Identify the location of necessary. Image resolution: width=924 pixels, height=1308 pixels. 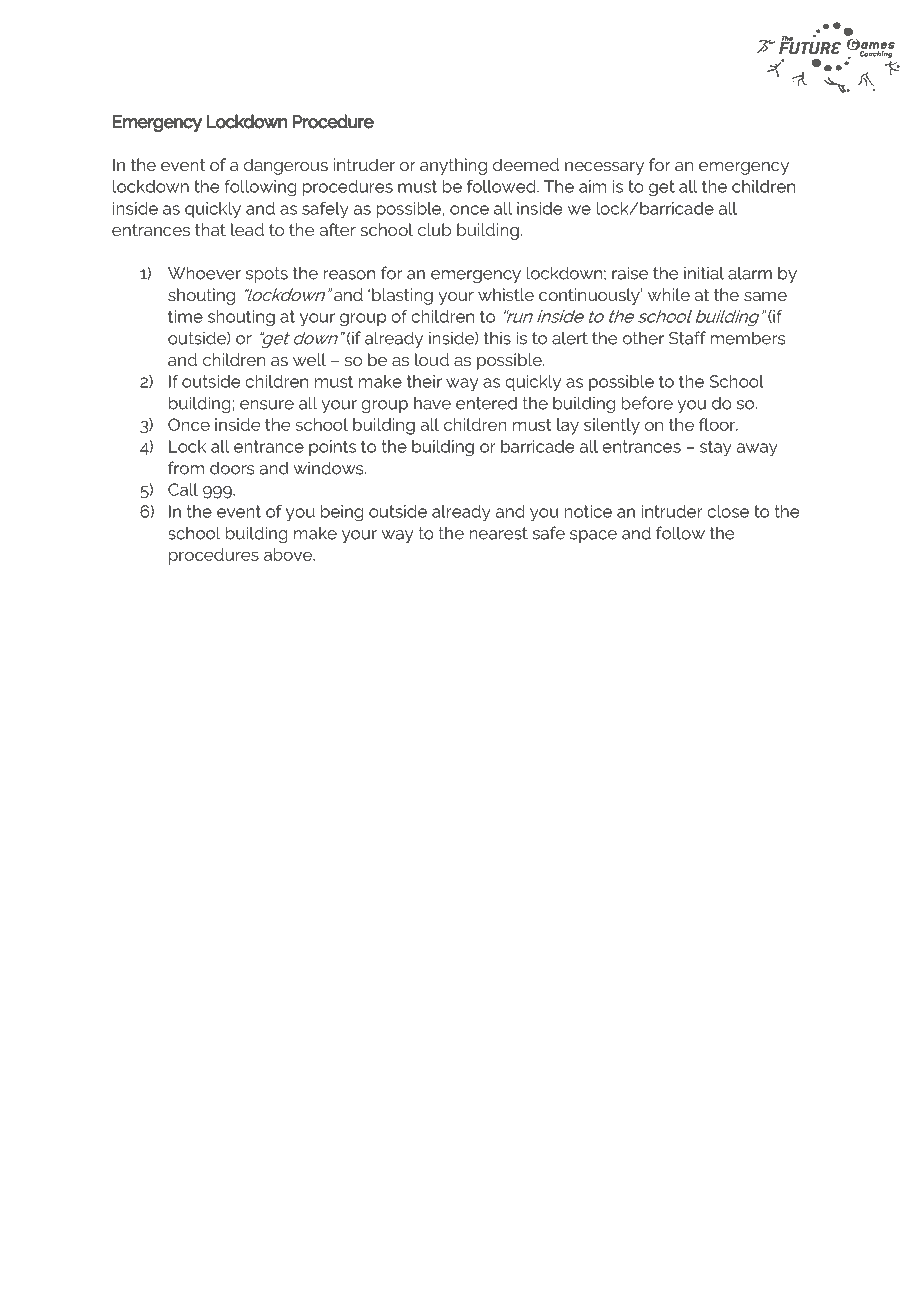
(604, 168).
